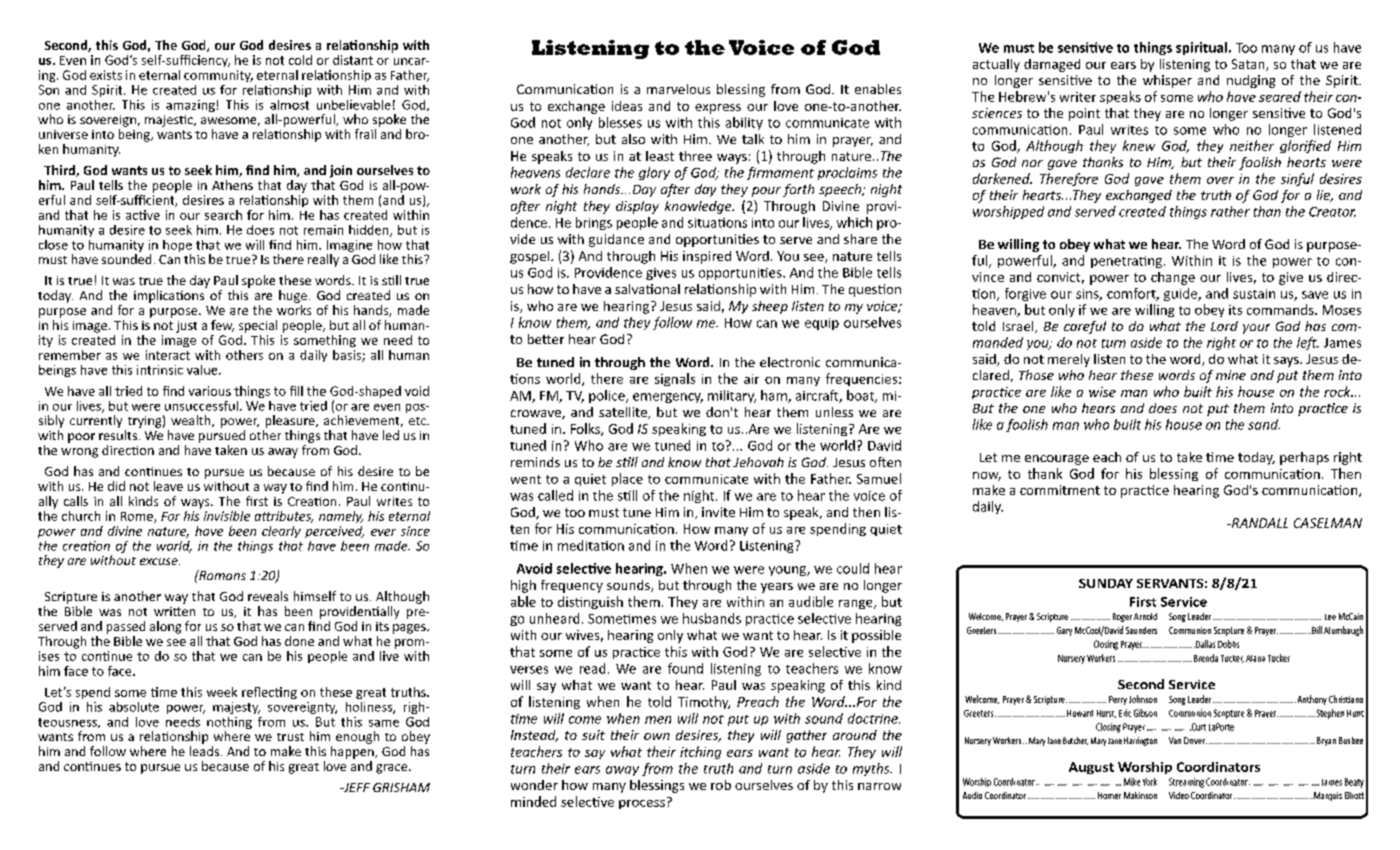 Image resolution: width=1400 pixels, height=850 pixels. What do you see at coordinates (721, 785) in the screenshot?
I see `rob` at bounding box center [721, 785].
